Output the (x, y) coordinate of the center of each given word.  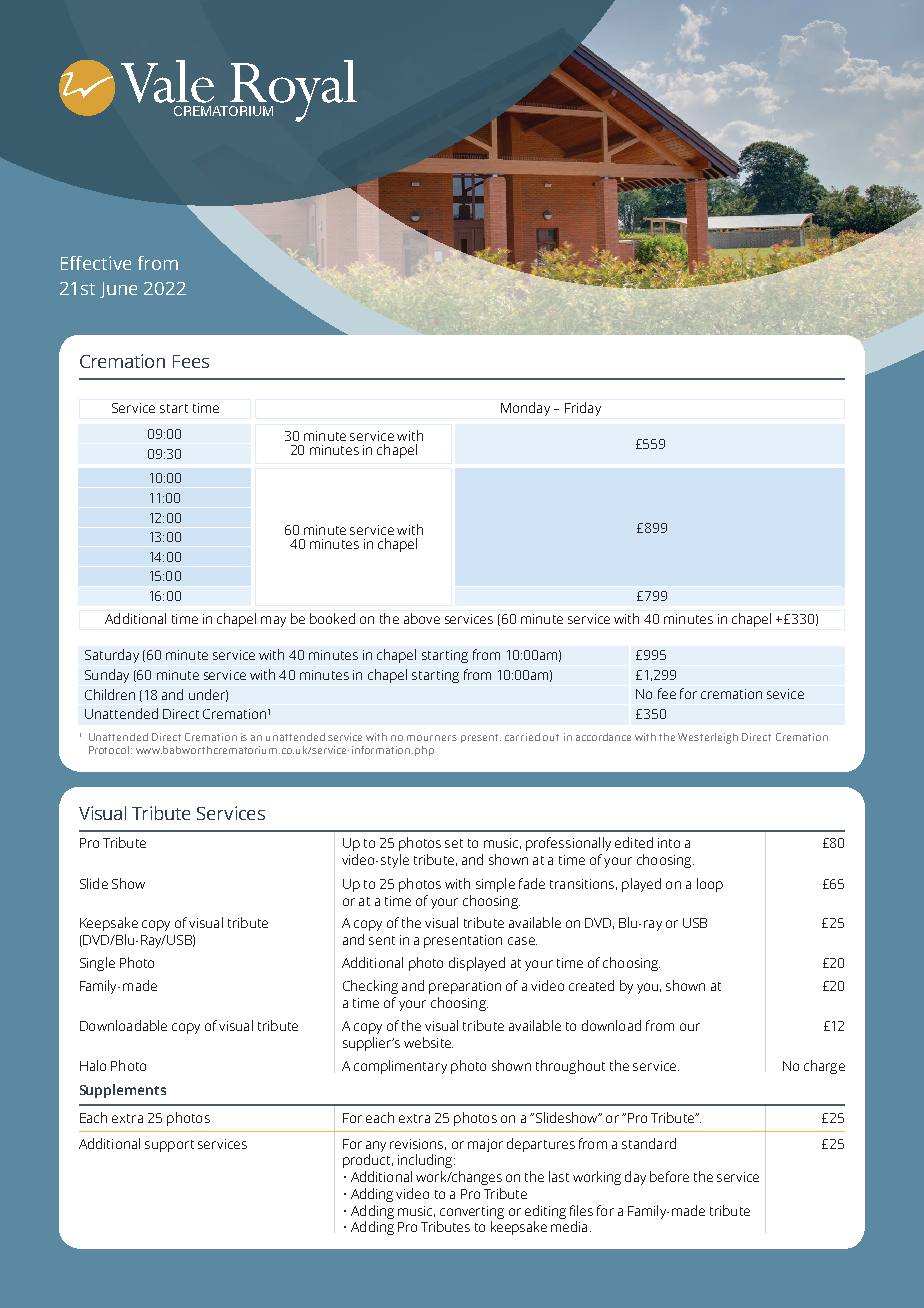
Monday (525, 409)
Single (97, 964)
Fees (191, 361)
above (422, 618)
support (169, 1146)
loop (710, 885)
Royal (293, 91)
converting (472, 1212)
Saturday (112, 656)
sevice (785, 694)
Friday (583, 409)
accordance (603, 737)
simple (495, 885)
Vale (167, 81)
